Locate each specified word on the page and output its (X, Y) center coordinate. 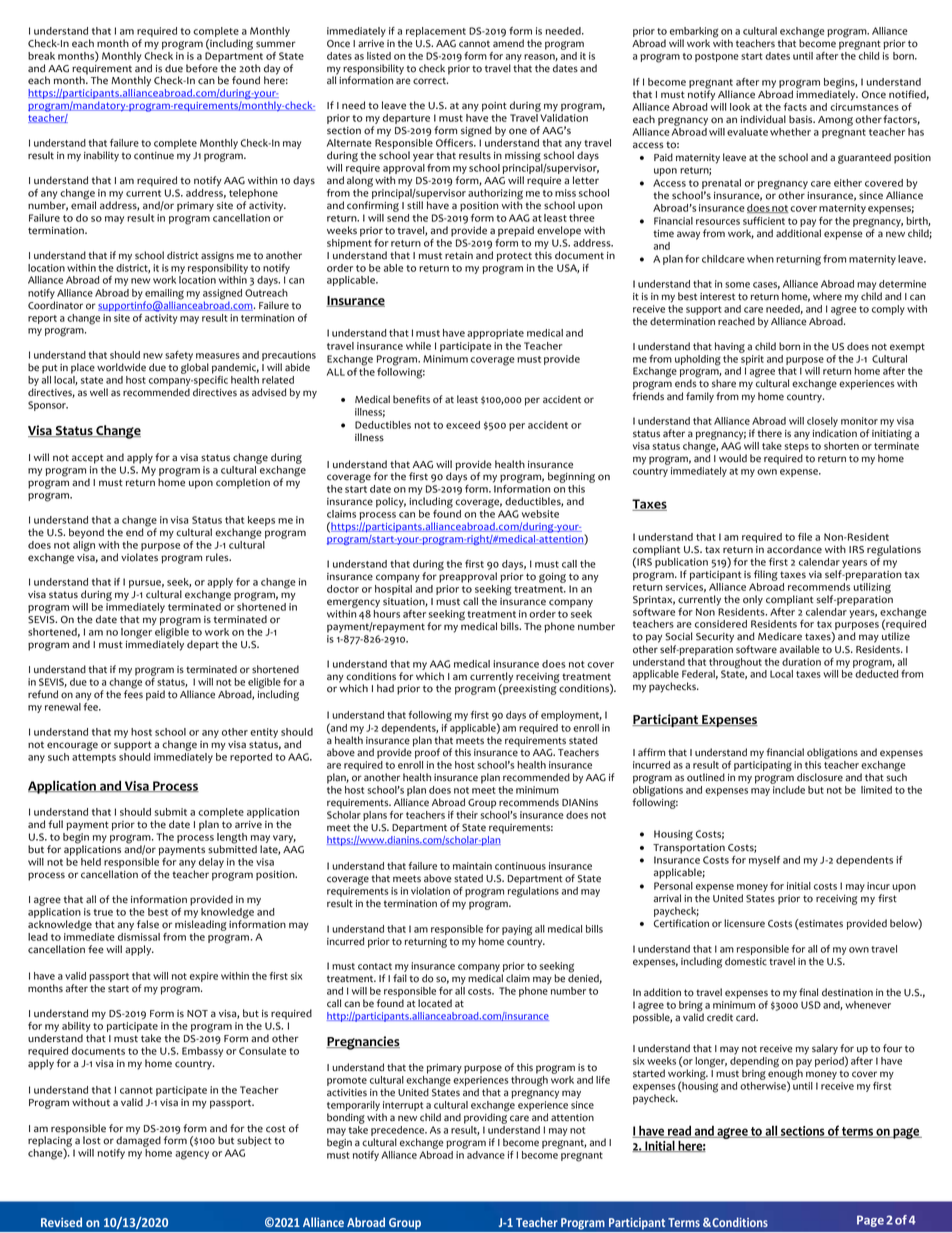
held (91, 862)
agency (192, 1155)
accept (87, 459)
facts (795, 107)
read (679, 1131)
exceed (463, 425)
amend (508, 43)
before (202, 68)
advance (486, 1155)
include (789, 790)
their (467, 815)
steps (796, 449)
